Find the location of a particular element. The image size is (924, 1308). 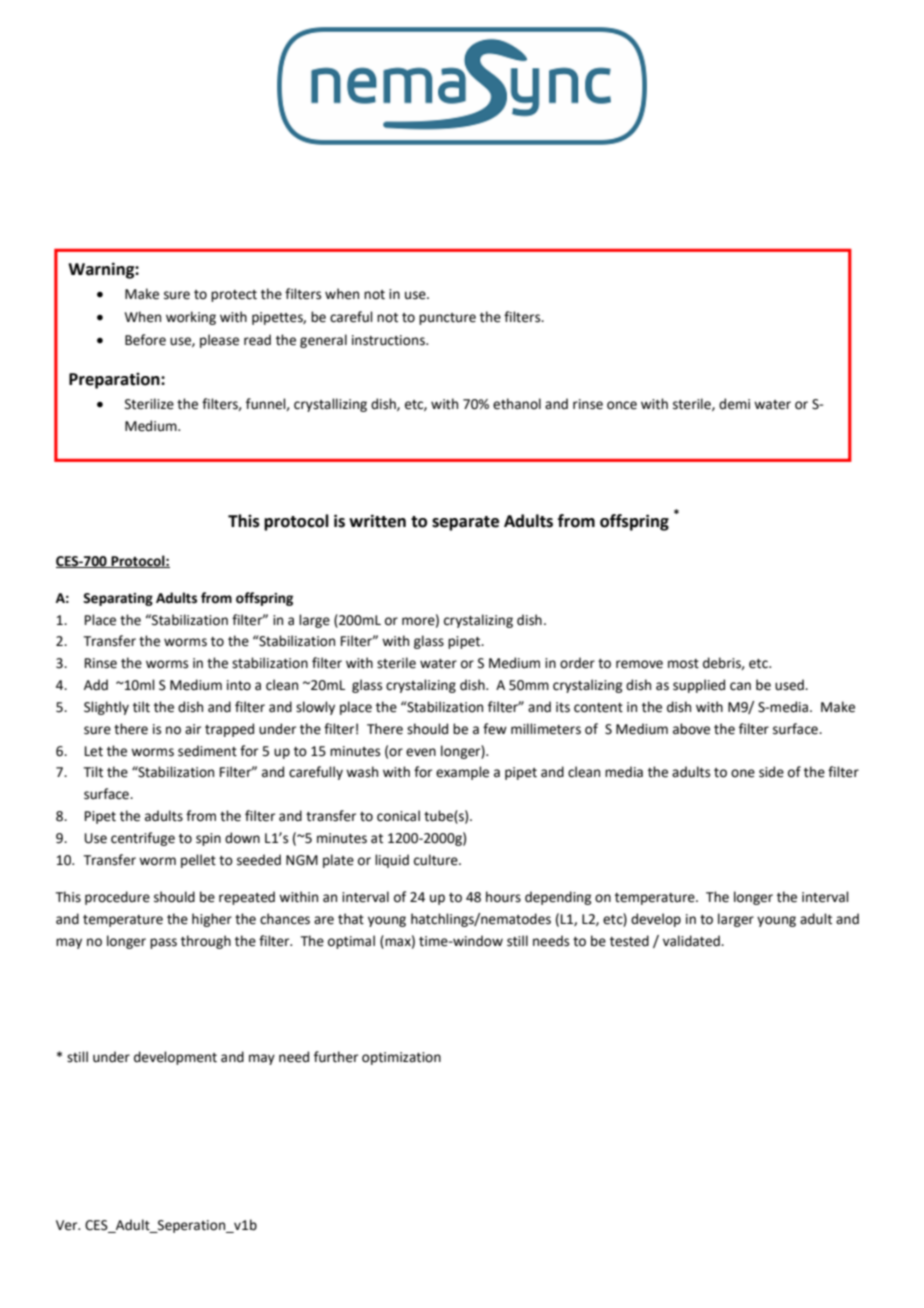

Ver is located at coordinates (68, 1225).
